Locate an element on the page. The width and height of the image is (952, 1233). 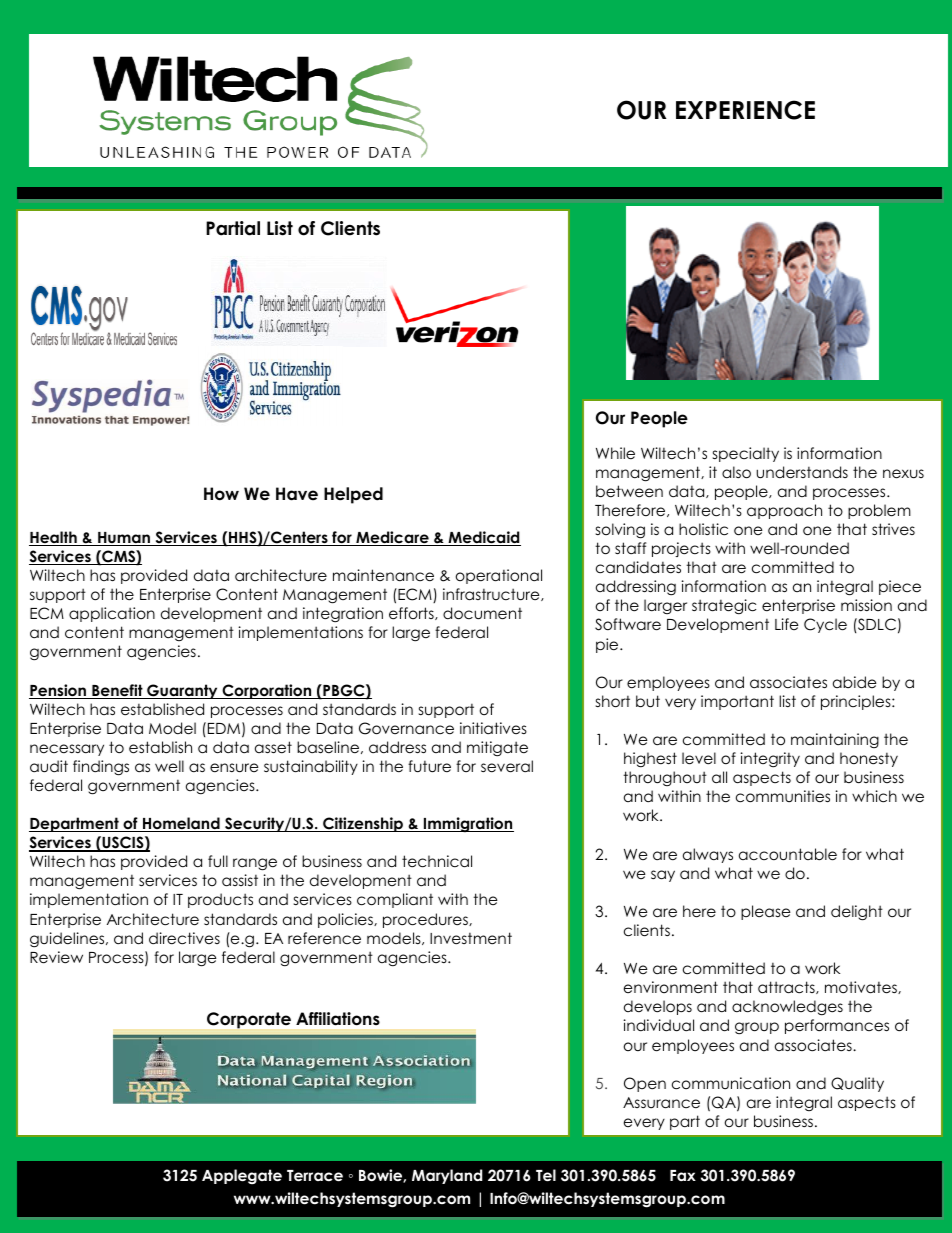
Maryland is located at coordinates (447, 1176).
